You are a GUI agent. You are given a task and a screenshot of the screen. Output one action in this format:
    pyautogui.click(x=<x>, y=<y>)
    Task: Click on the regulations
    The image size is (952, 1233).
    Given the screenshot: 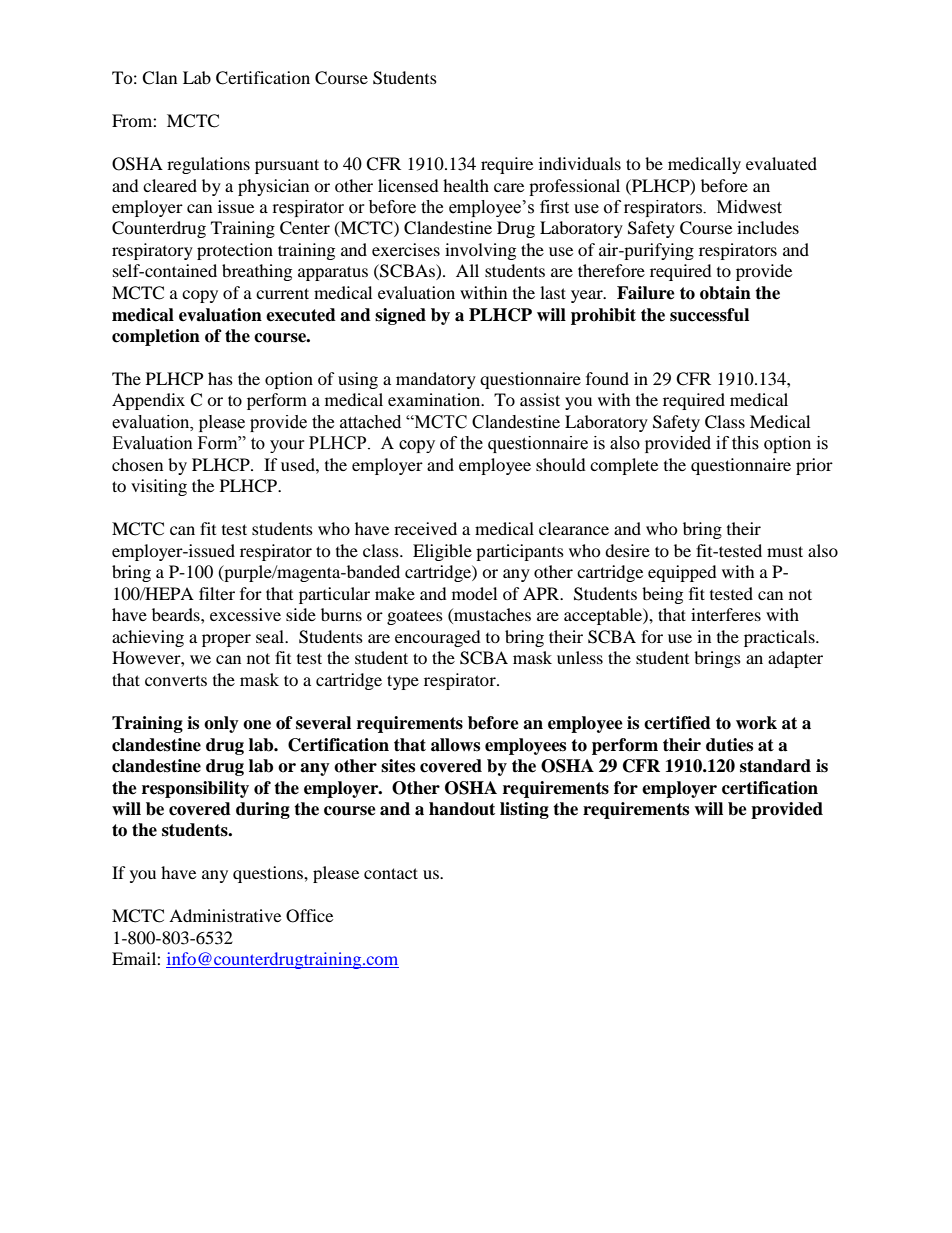 What is the action you would take?
    pyautogui.click(x=208, y=165)
